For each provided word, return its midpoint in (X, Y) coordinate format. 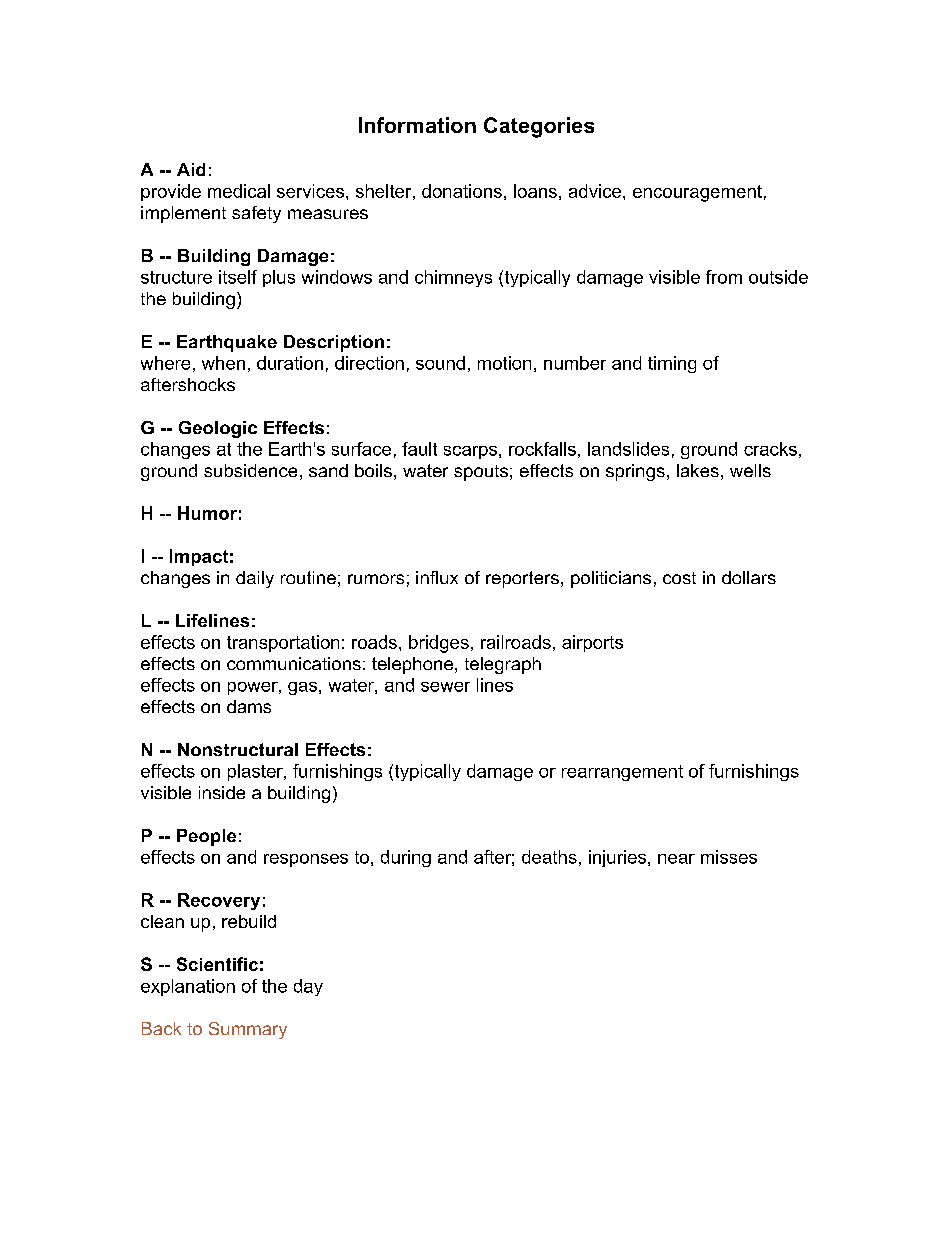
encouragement (697, 193)
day (308, 987)
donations (462, 191)
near (676, 859)
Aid (191, 169)
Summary (248, 1030)
